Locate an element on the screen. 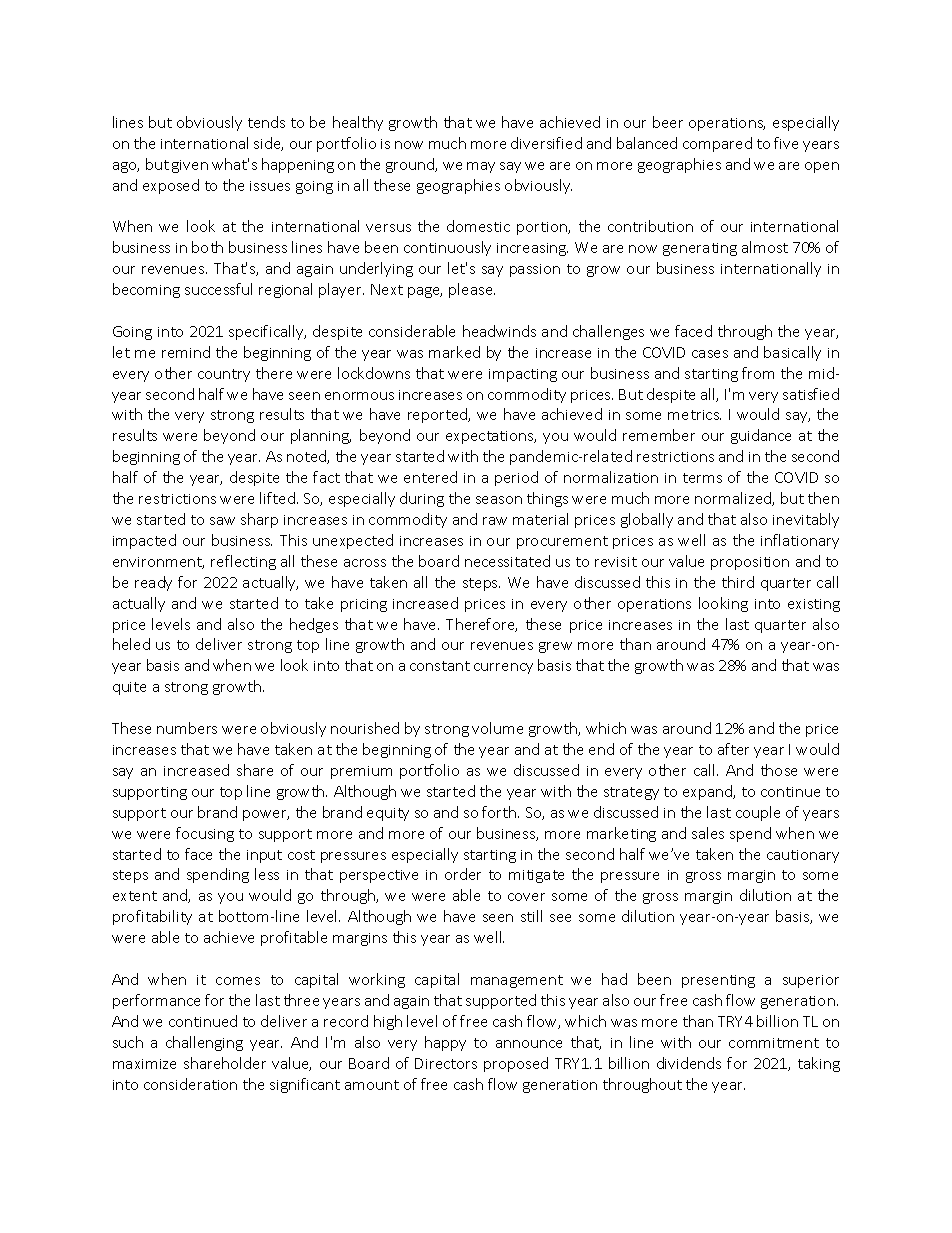 This screenshot has height=1233, width=952. compared is located at coordinates (717, 144).
